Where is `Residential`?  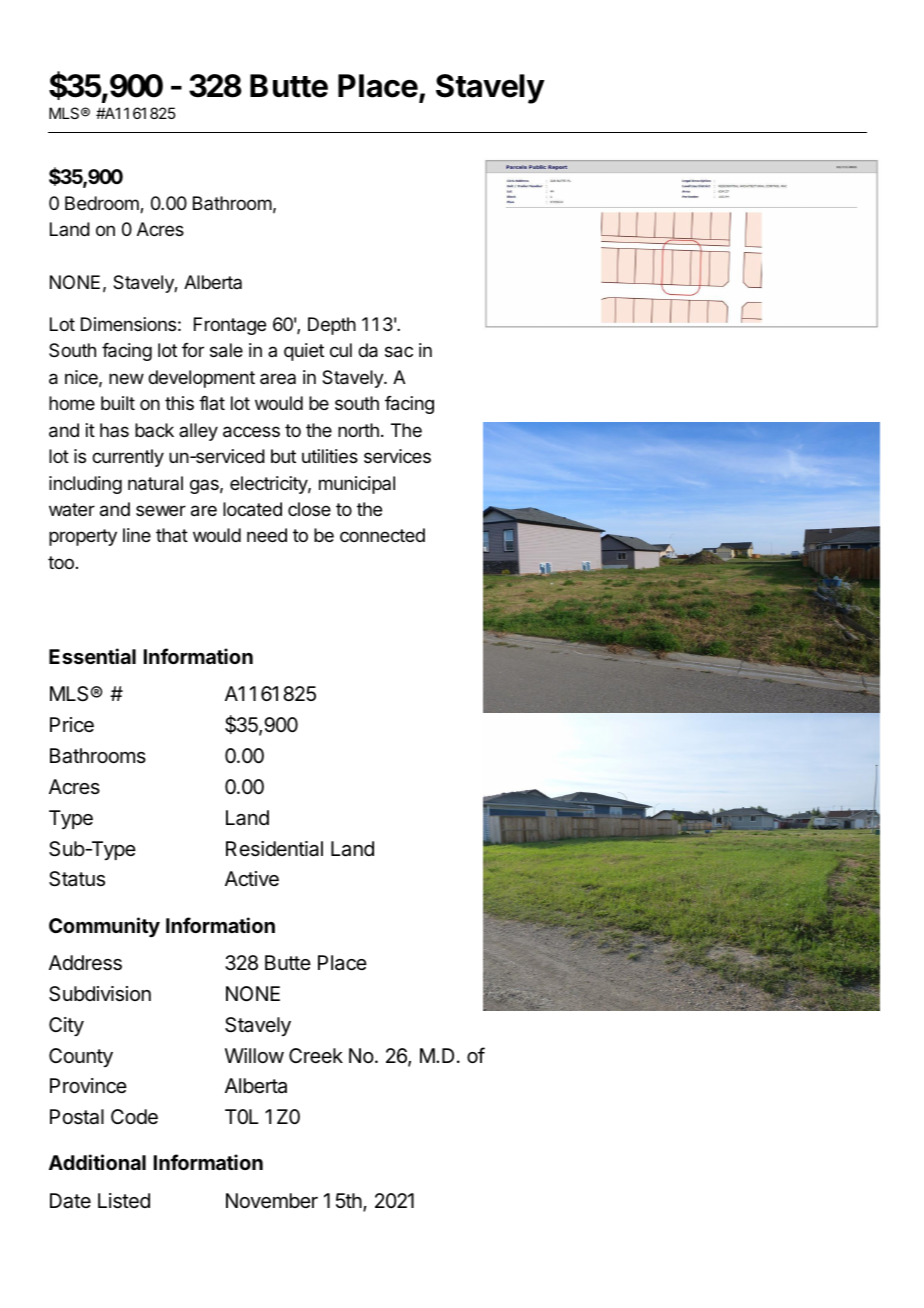 Residential is located at coordinates (274, 849).
